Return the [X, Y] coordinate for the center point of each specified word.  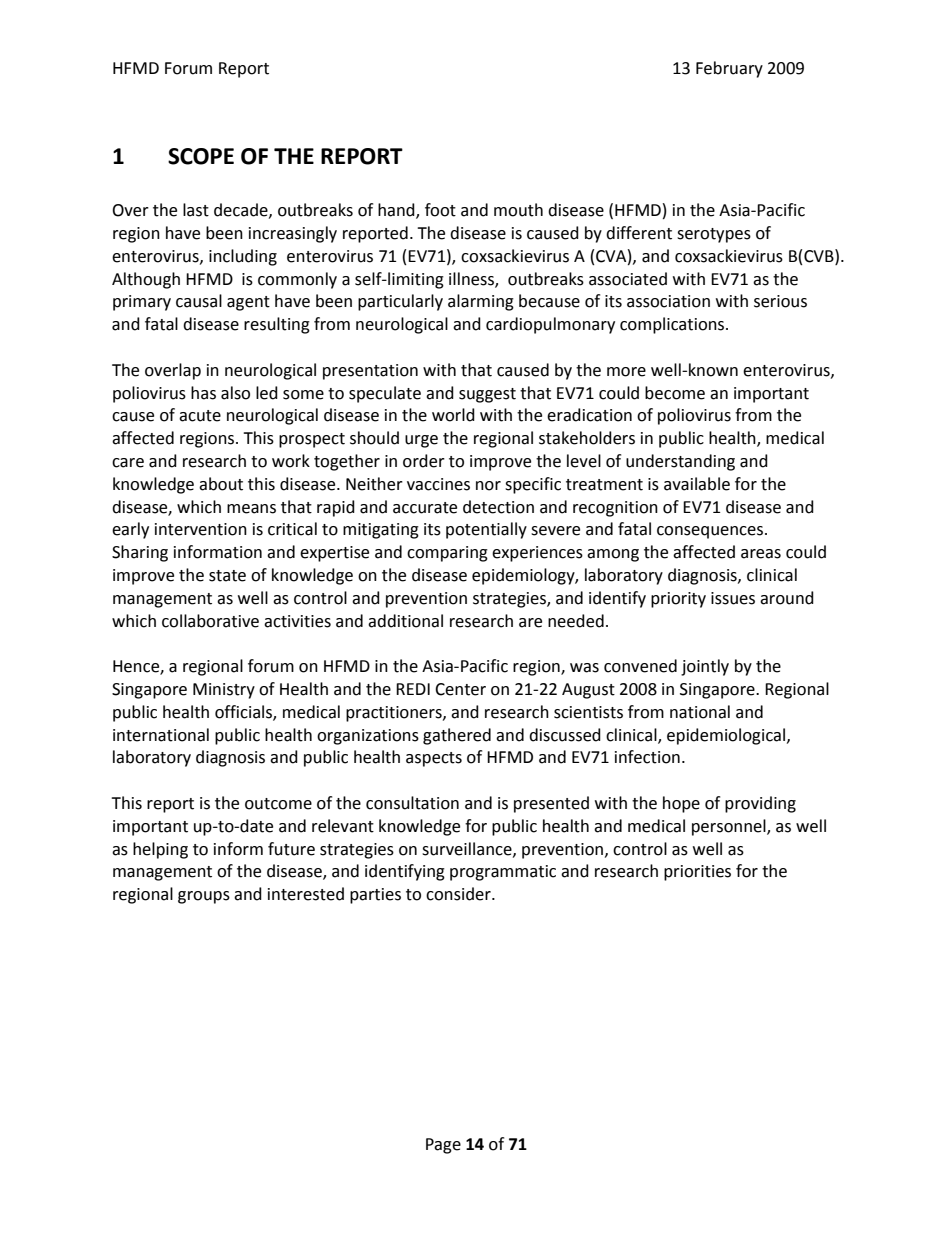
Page [443, 1146]
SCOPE [201, 156]
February [729, 69]
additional [405, 621]
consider [459, 894]
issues [733, 598]
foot [440, 210]
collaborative [210, 621]
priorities [697, 873]
